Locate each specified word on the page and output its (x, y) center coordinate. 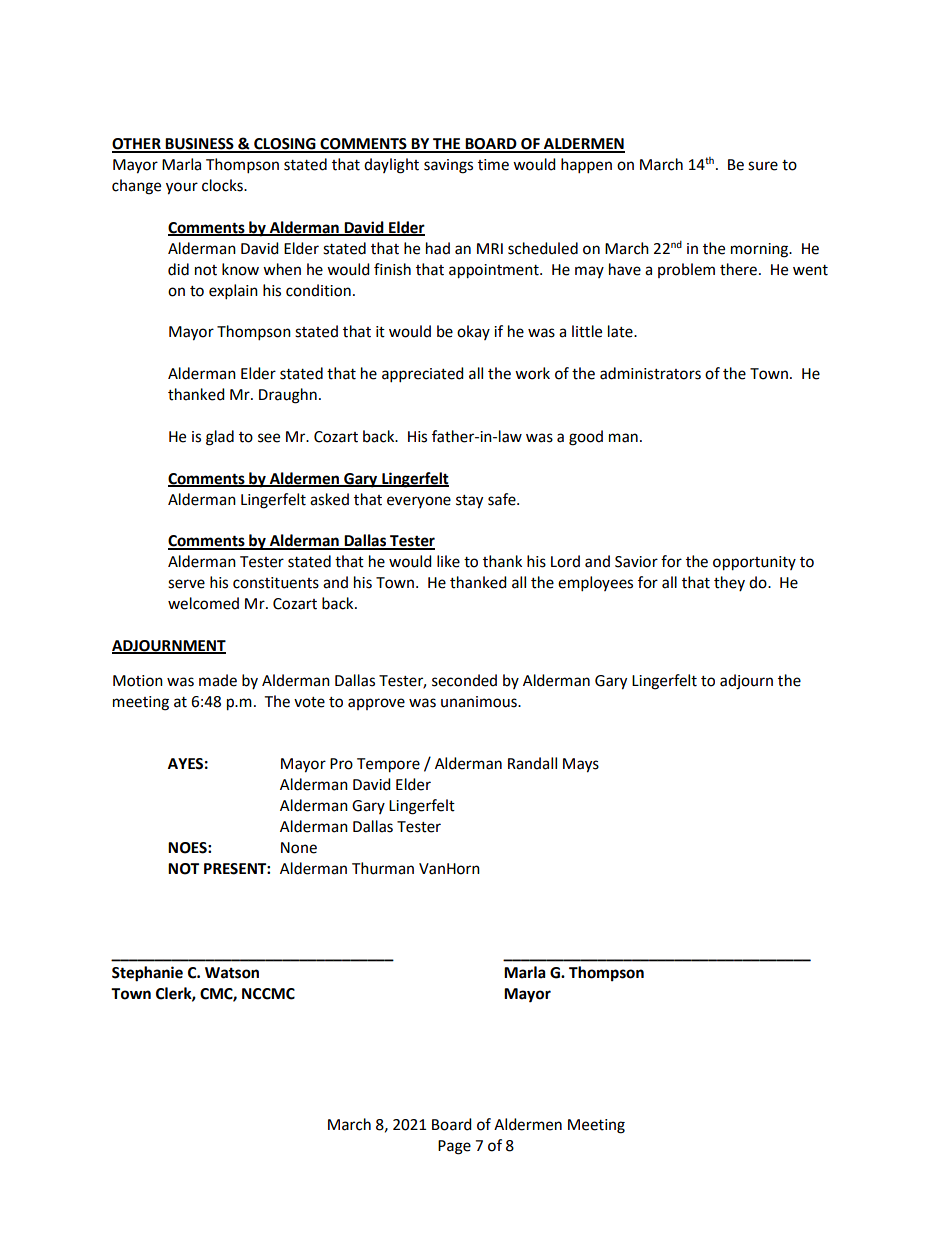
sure (763, 166)
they (729, 583)
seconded (464, 680)
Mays (581, 765)
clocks (223, 185)
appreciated (423, 375)
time (493, 165)
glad (220, 438)
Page (454, 1147)
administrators (650, 373)
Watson (232, 973)
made (218, 680)
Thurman (383, 868)
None (299, 848)
